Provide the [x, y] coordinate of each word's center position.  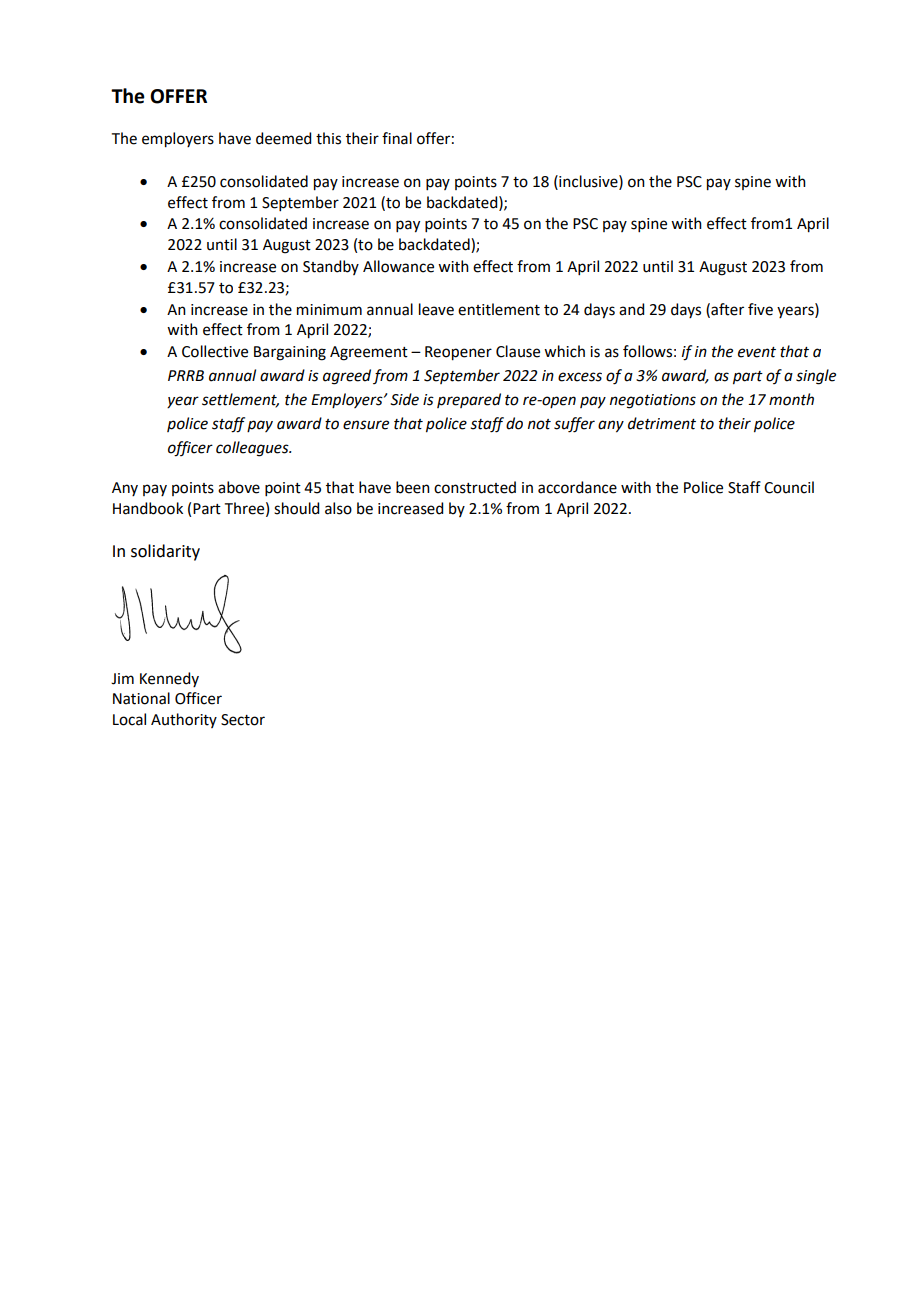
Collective [215, 351]
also [338, 508]
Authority [184, 720]
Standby [331, 267]
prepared [469, 400]
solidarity [165, 552]
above [239, 487]
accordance [577, 487]
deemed [283, 138]
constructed [475, 487]
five [760, 309]
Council [789, 487]
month [791, 399]
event [757, 352]
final [397, 138]
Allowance [398, 266]
